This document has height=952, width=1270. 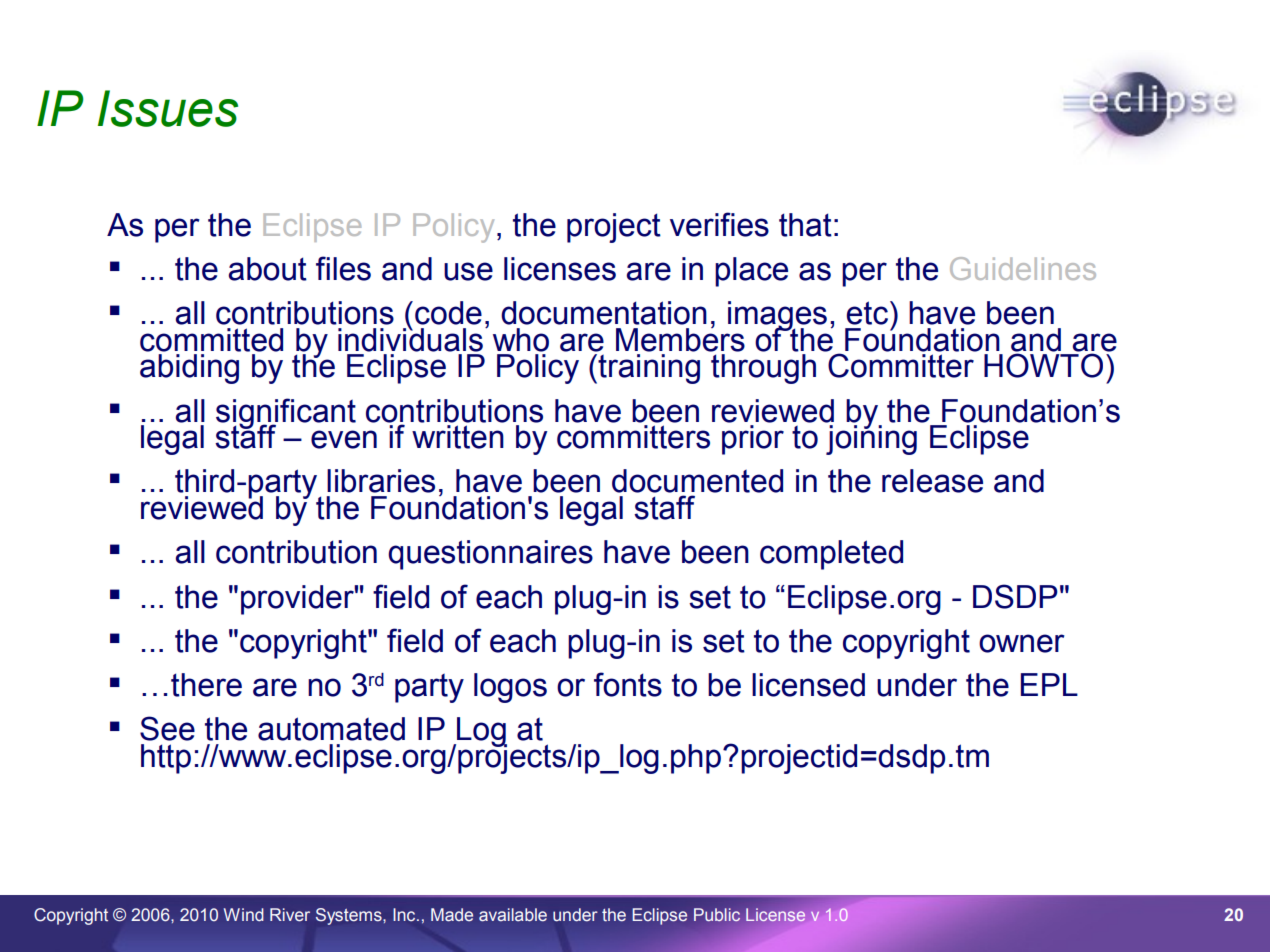 I want to click on that, so click(x=805, y=225).
